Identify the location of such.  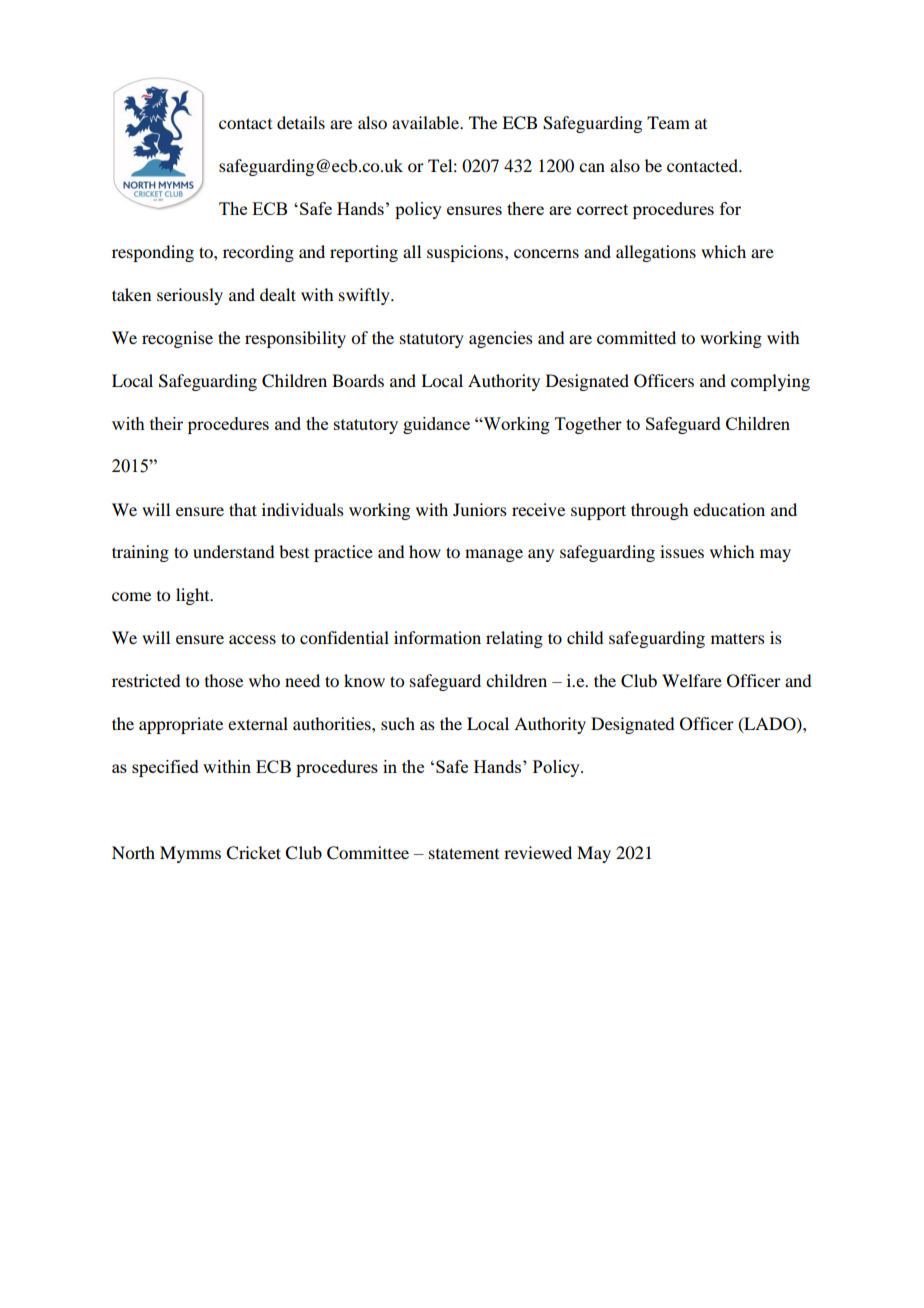
(398, 723).
